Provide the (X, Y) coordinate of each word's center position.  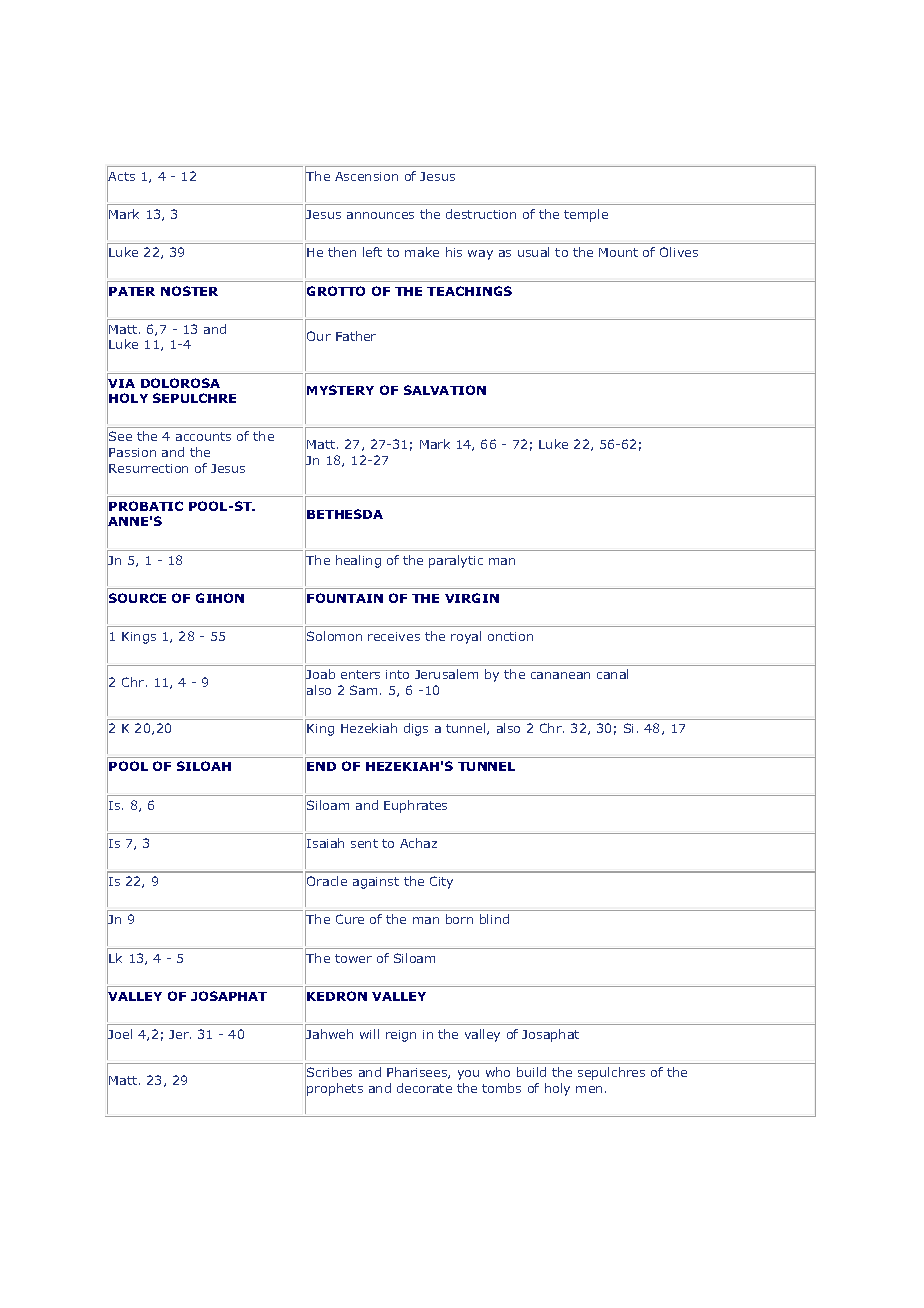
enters (360, 674)
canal (612, 674)
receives (394, 636)
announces (380, 215)
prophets (335, 1089)
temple (586, 215)
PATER (132, 291)
